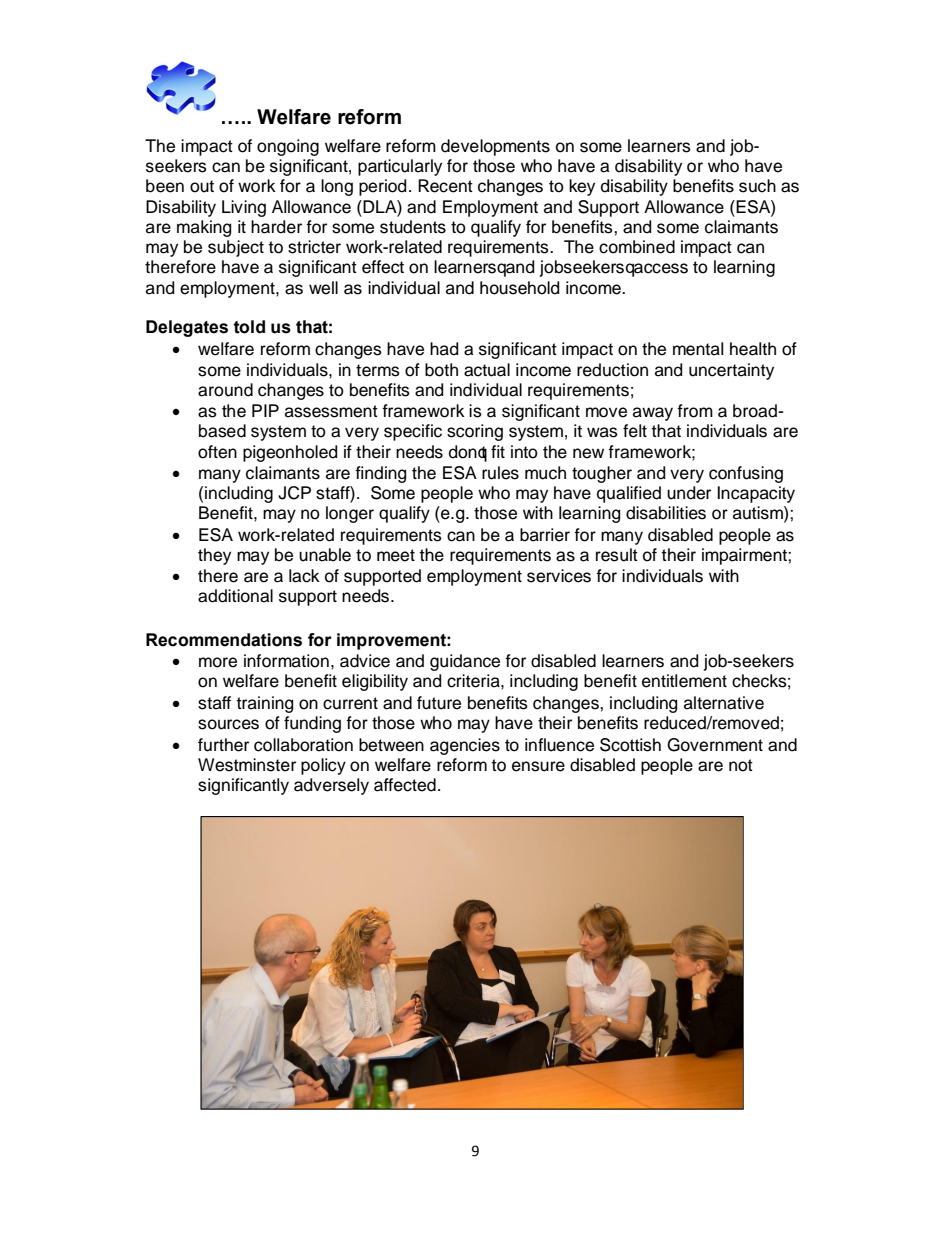 The width and height of the screenshot is (952, 1233). Describe the element at coordinates (441, 370) in the screenshot. I see `both` at that location.
